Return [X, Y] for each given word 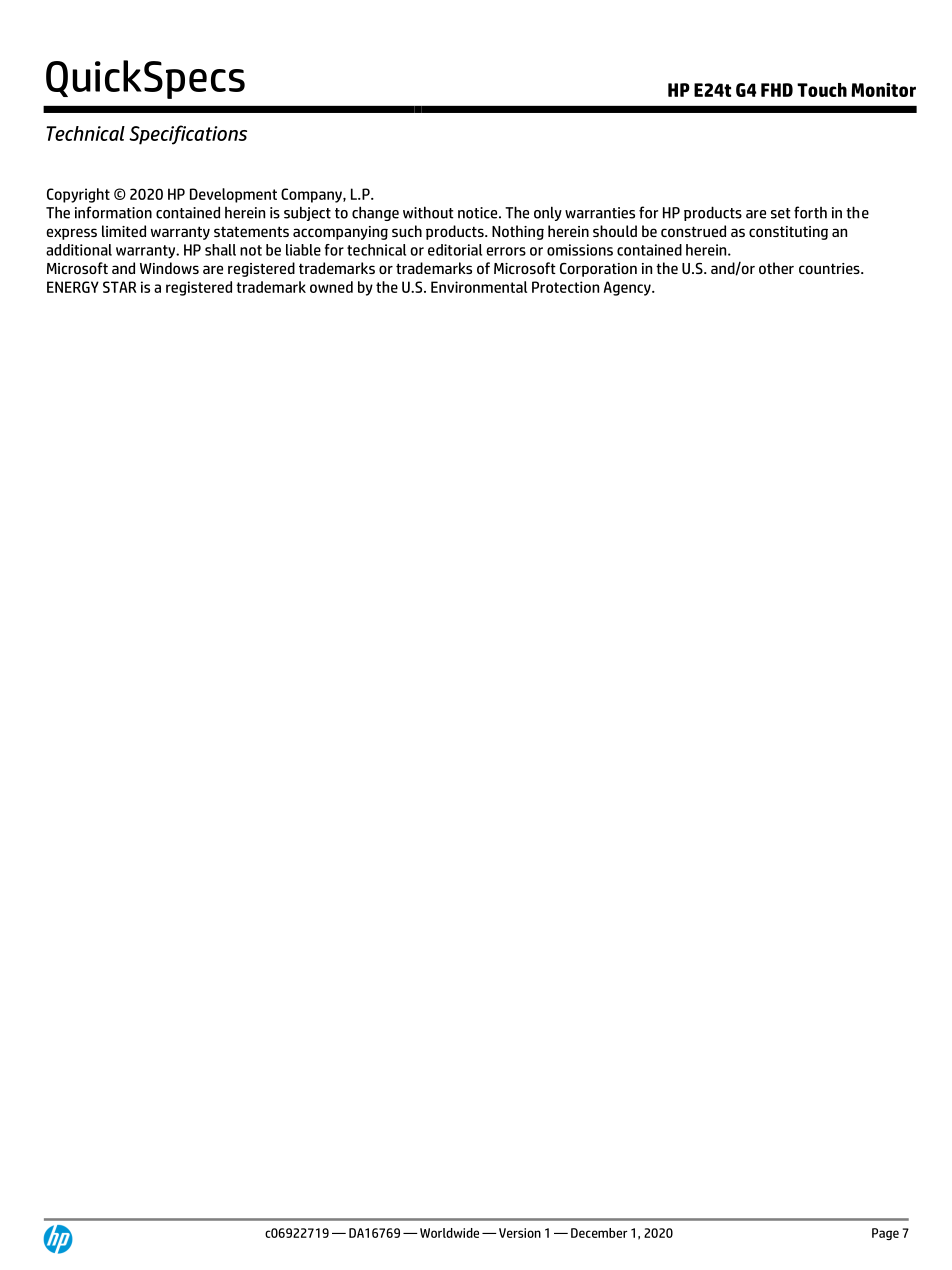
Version [520, 1233]
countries [830, 268]
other [776, 268]
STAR [120, 287]
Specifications [188, 135]
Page [885, 1234]
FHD [777, 90]
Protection [565, 287]
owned [331, 287]
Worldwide [449, 1233]
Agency [628, 288]
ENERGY [73, 287]
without [428, 212]
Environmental [479, 287]
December [599, 1233]
